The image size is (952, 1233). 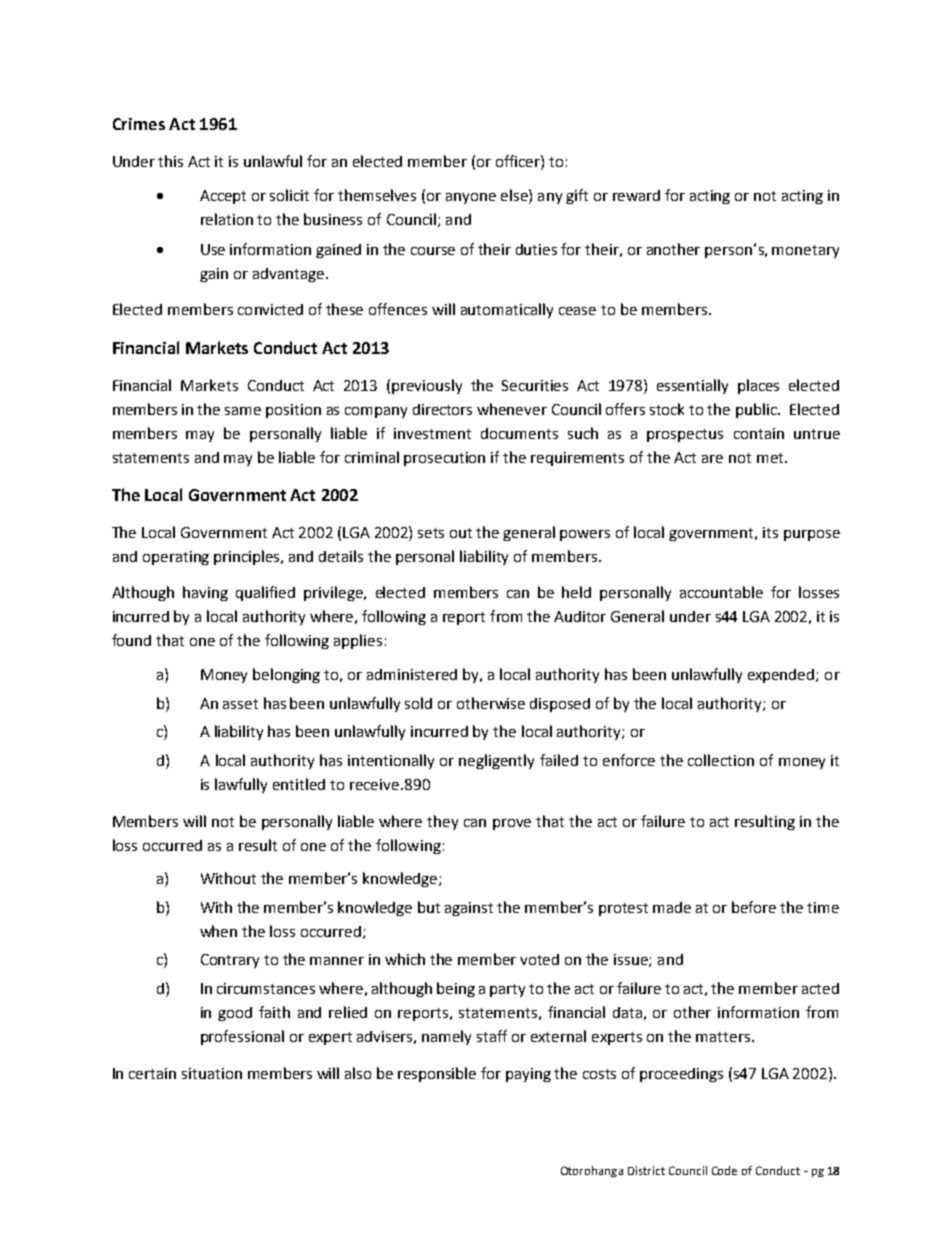 I want to click on officer, so click(x=519, y=161).
